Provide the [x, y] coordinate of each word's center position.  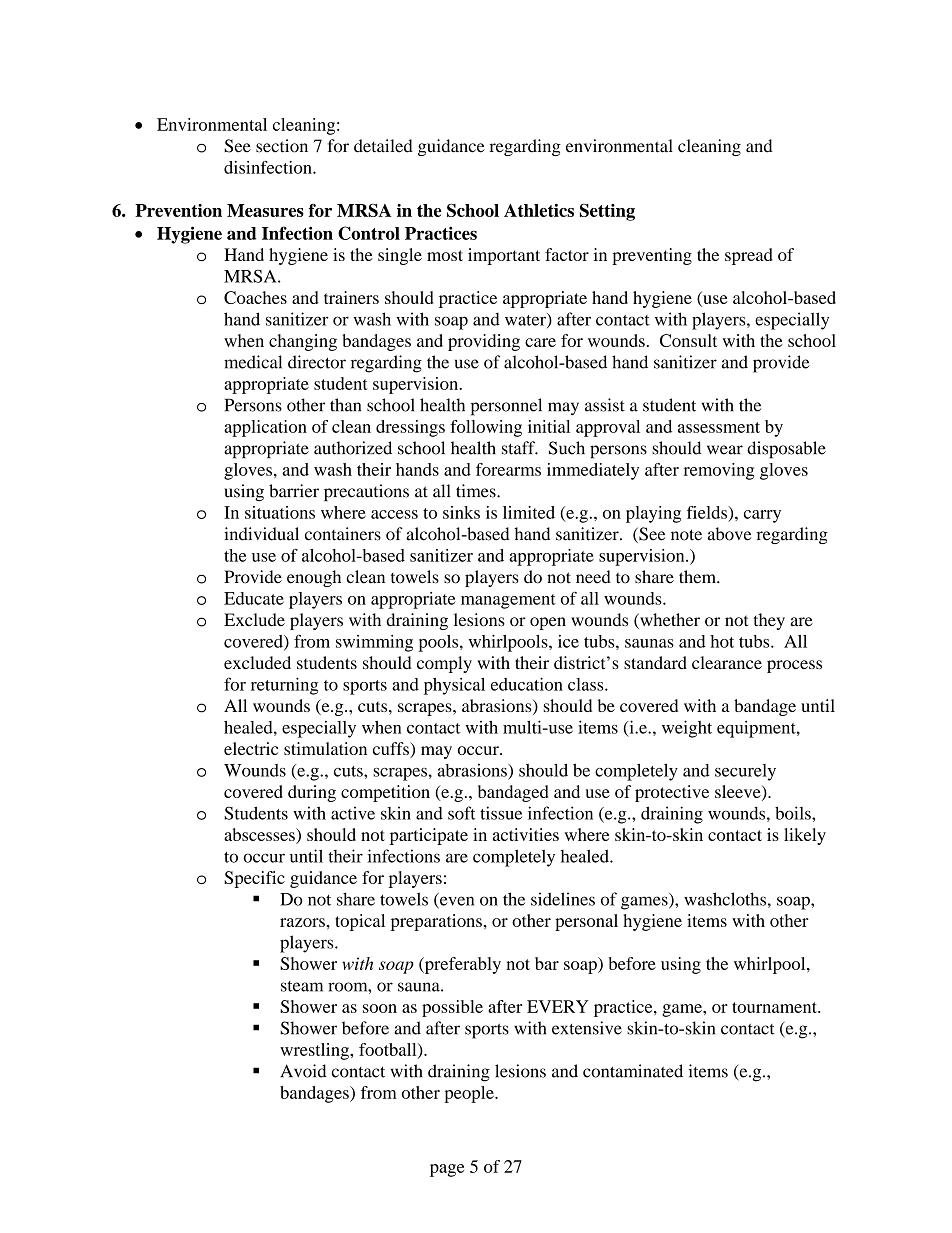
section [282, 146]
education [527, 684]
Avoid [303, 1071]
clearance [727, 662]
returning [284, 686]
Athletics [539, 210]
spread [749, 256]
